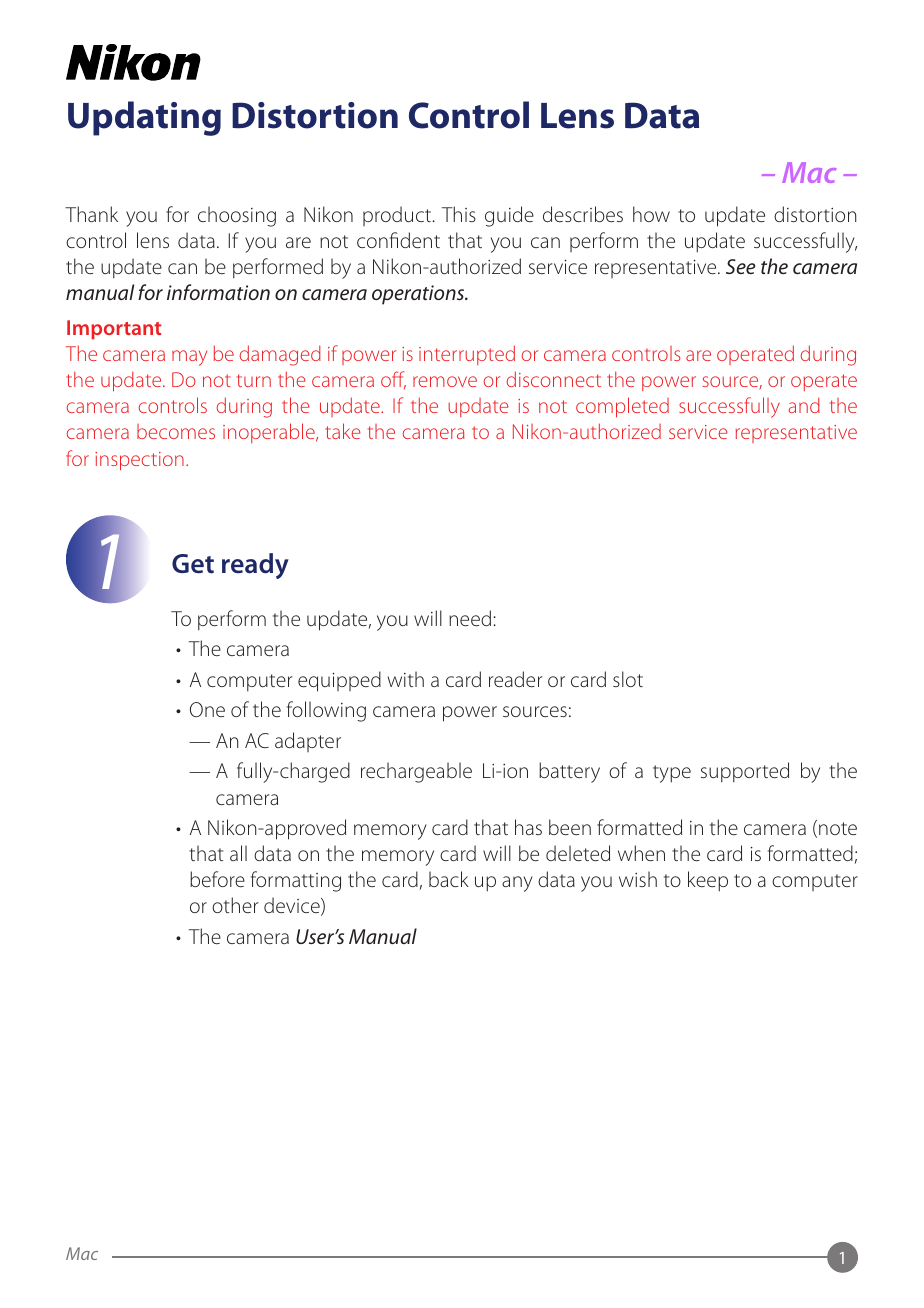 This screenshot has height=1308, width=924. What do you see at coordinates (651, 214) in the screenshot?
I see `how` at bounding box center [651, 214].
